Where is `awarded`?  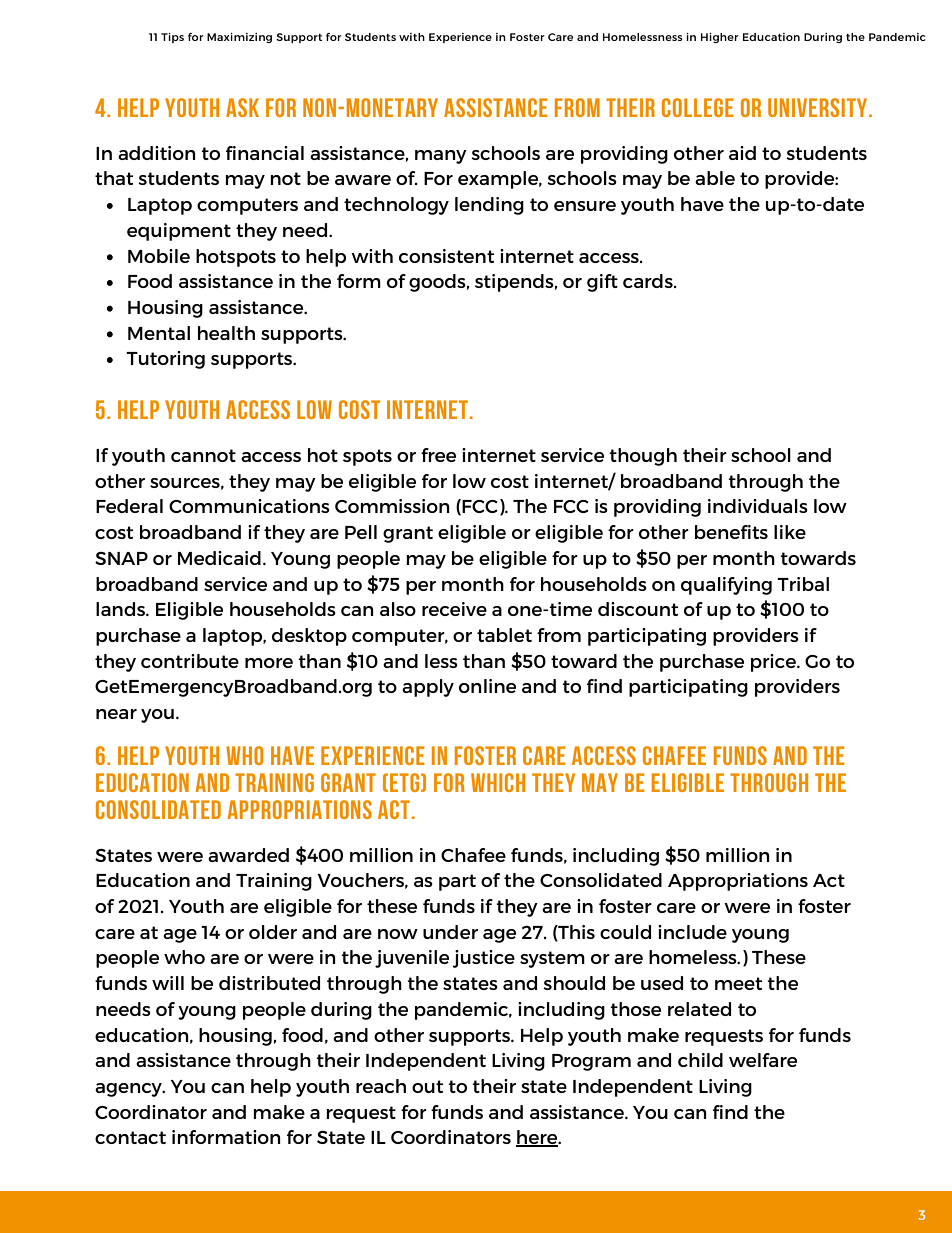
awarded is located at coordinates (248, 855).
